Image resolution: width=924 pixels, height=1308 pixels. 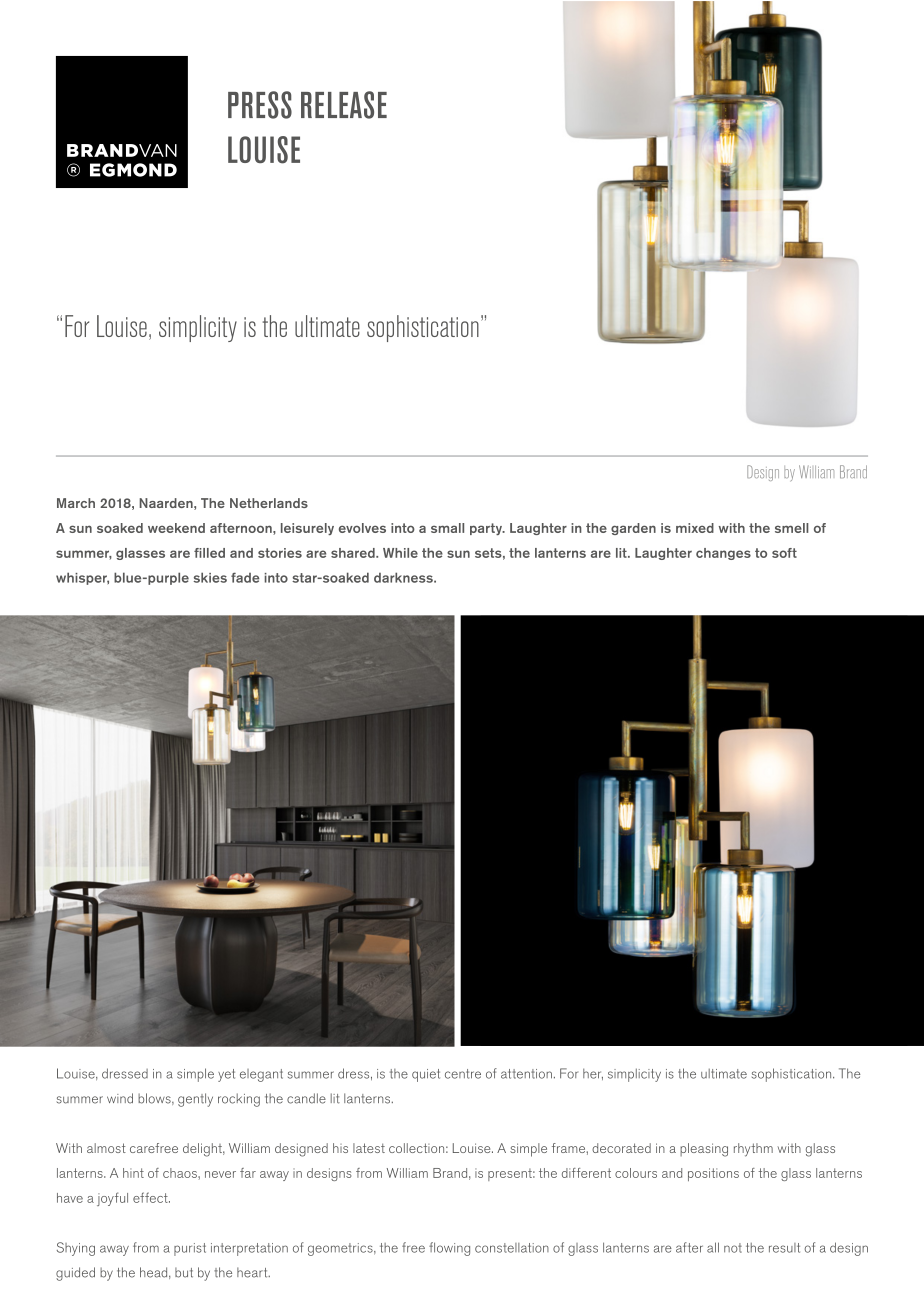 What do you see at coordinates (210, 577) in the screenshot?
I see `skies` at bounding box center [210, 577].
